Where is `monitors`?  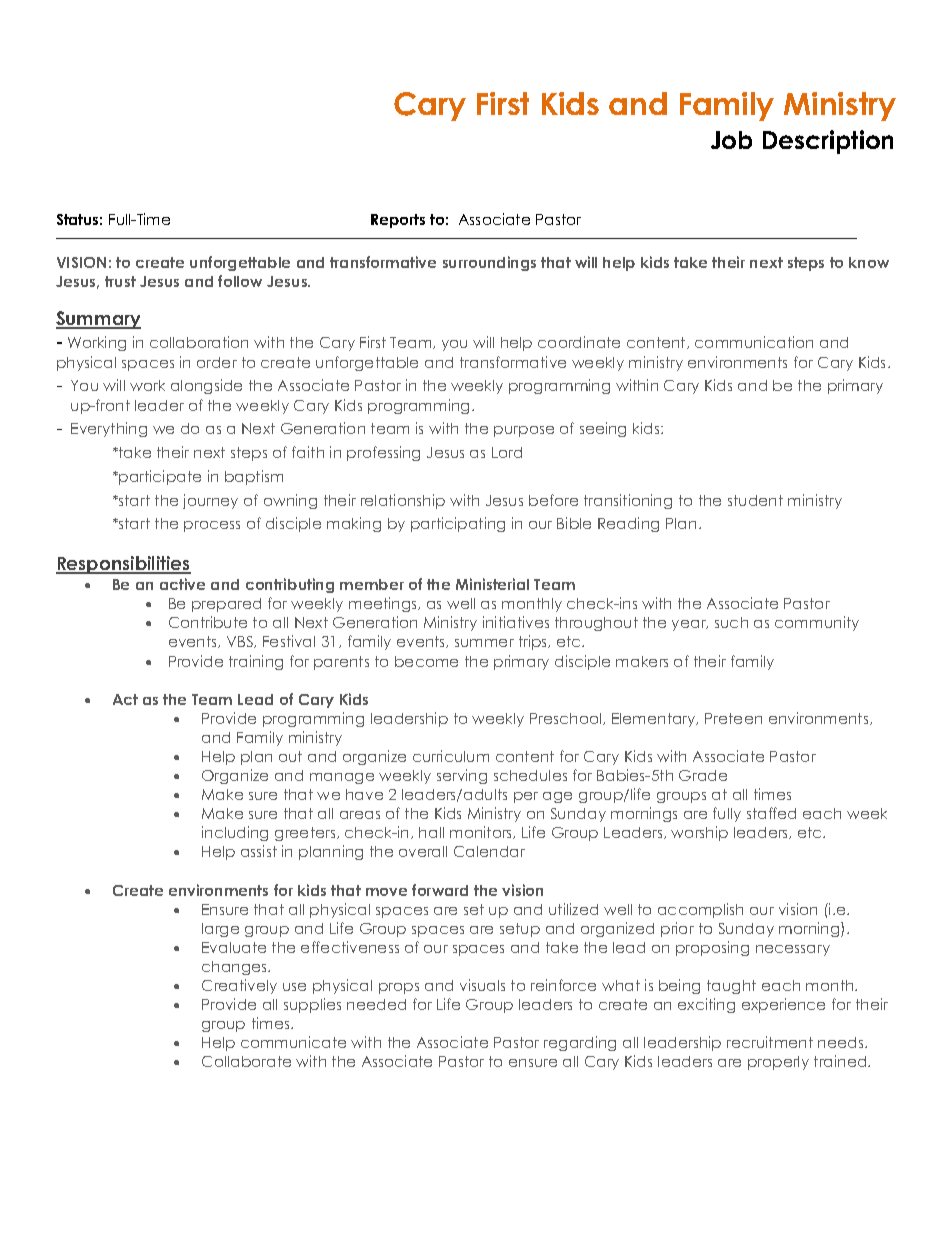 monitors is located at coordinates (482, 832).
